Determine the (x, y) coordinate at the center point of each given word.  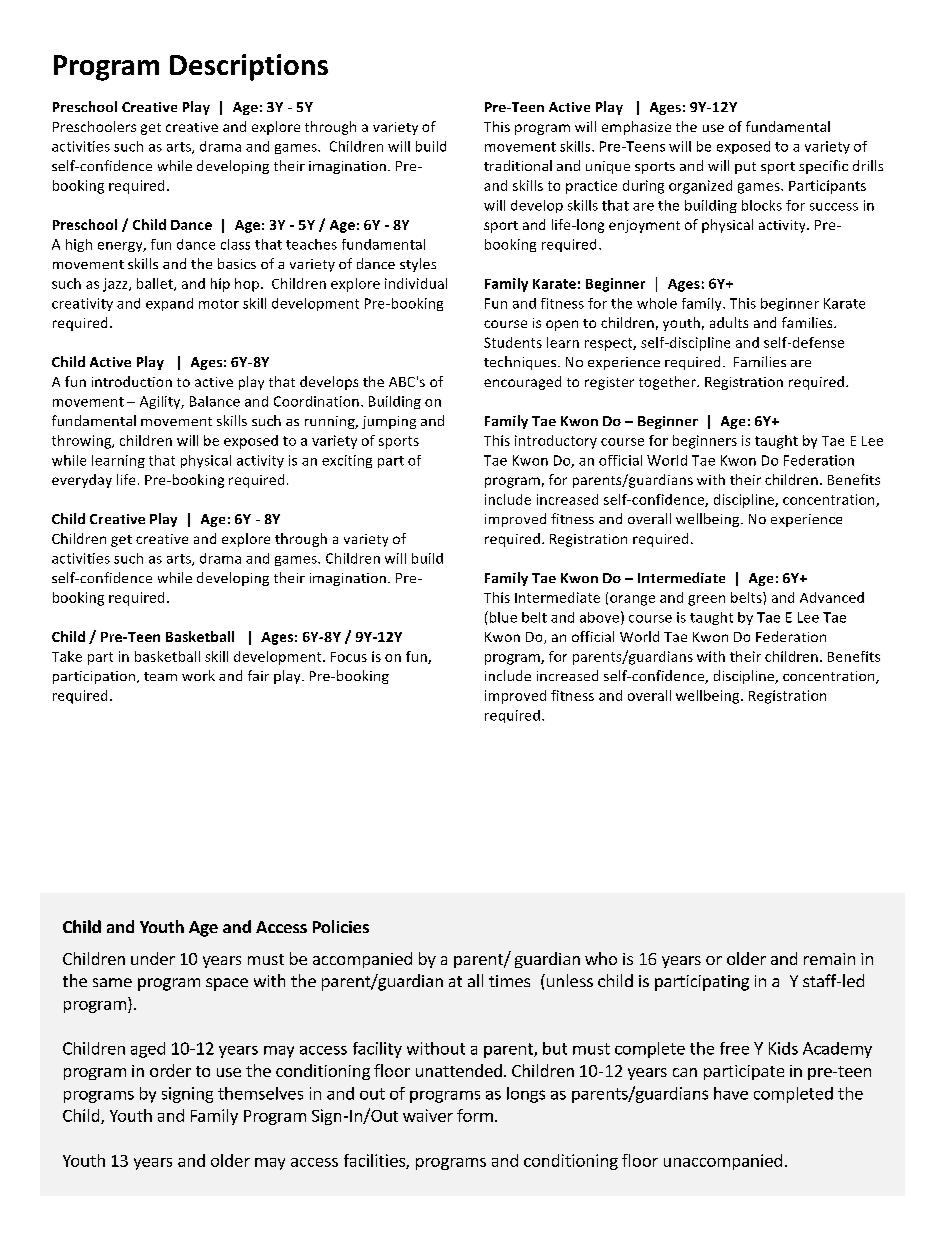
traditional (518, 165)
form (475, 1115)
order (170, 1070)
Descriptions (249, 67)
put (745, 168)
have (731, 1093)
